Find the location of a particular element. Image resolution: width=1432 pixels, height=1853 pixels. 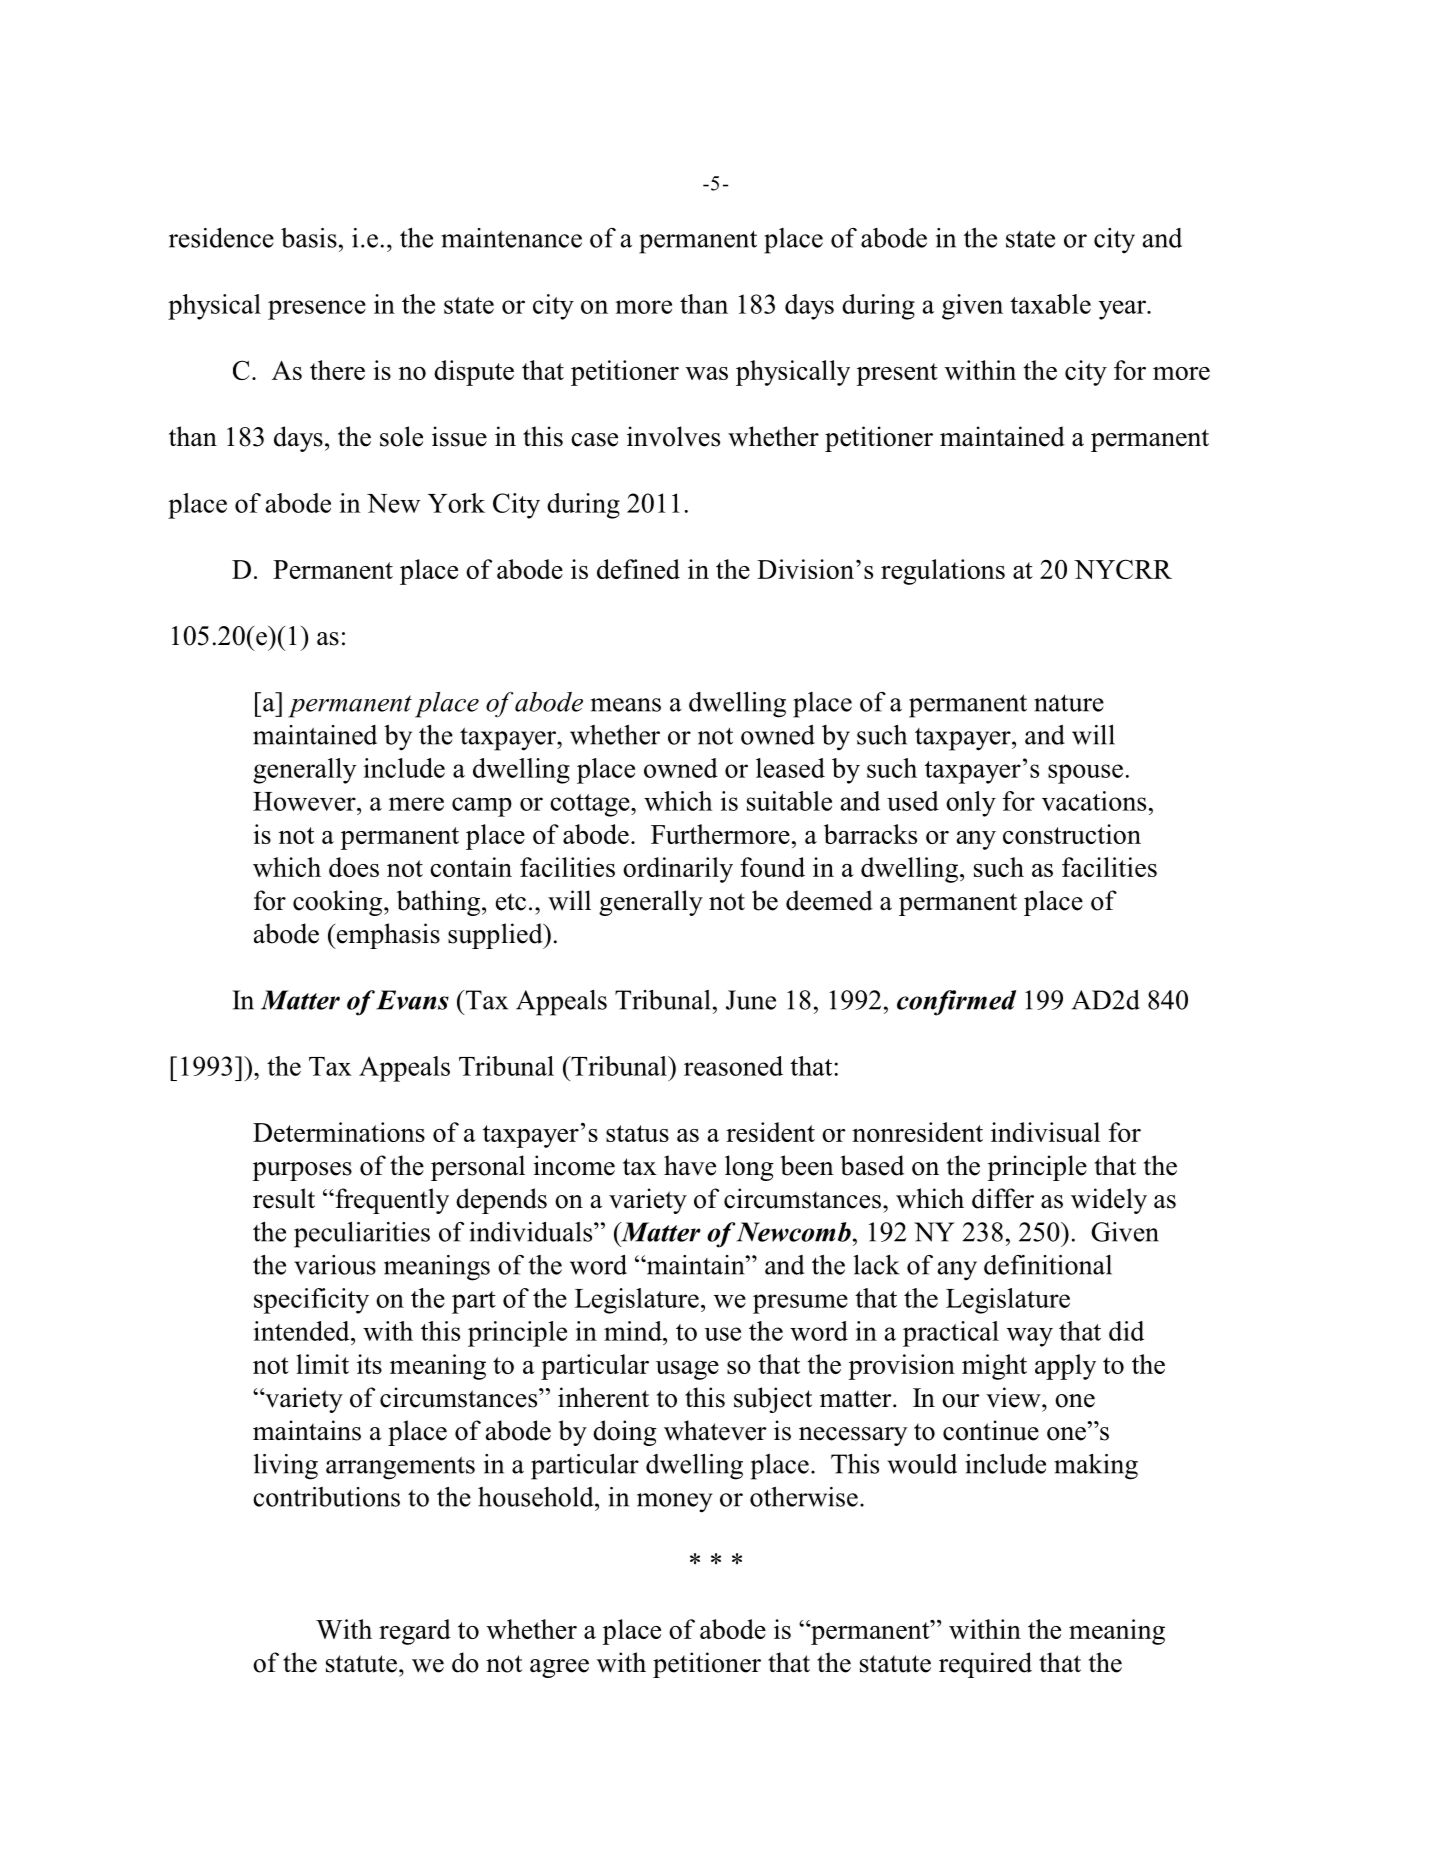

taxable is located at coordinates (1050, 304).
